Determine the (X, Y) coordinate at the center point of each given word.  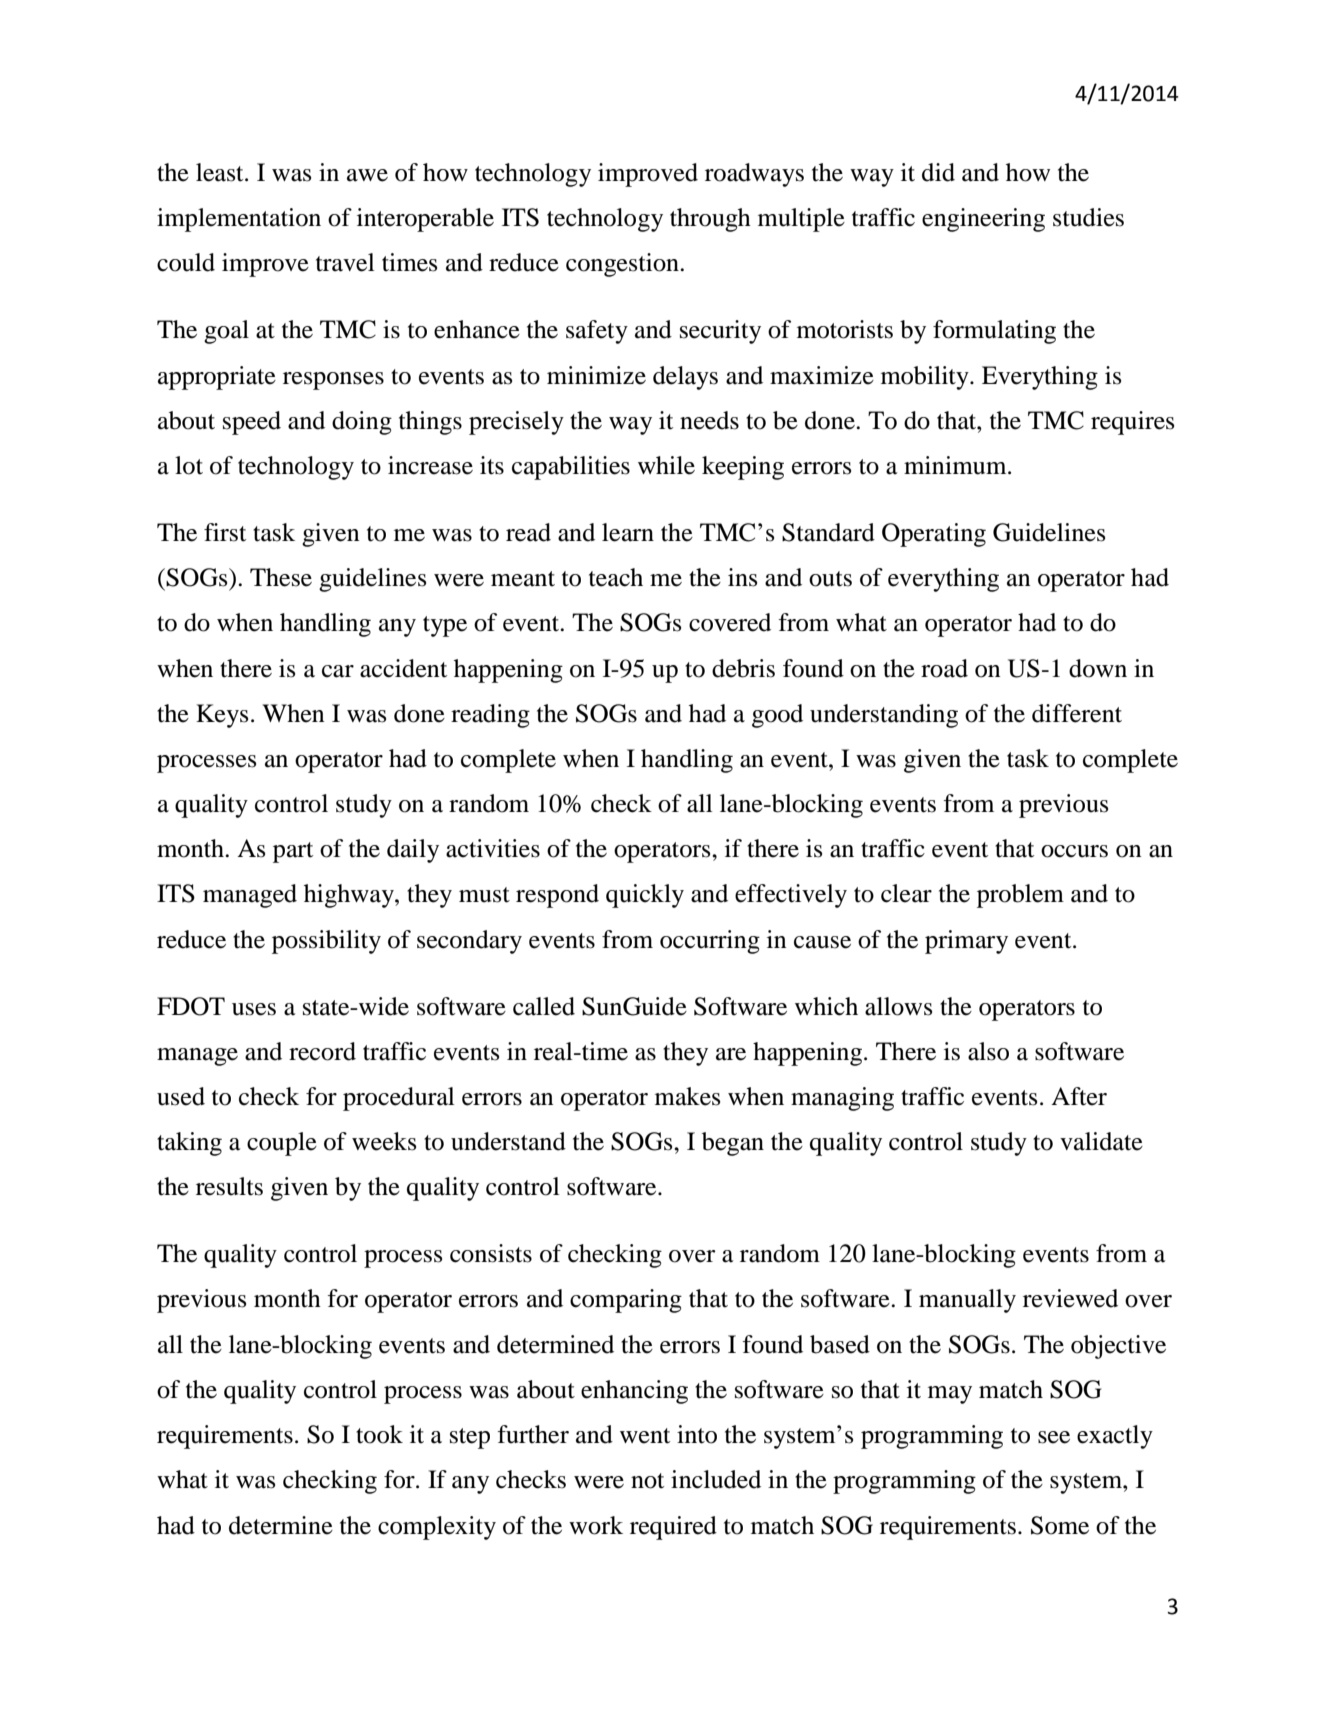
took (379, 1434)
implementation (239, 220)
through (710, 220)
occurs (1074, 851)
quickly (645, 896)
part (293, 852)
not (647, 1481)
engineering (983, 220)
